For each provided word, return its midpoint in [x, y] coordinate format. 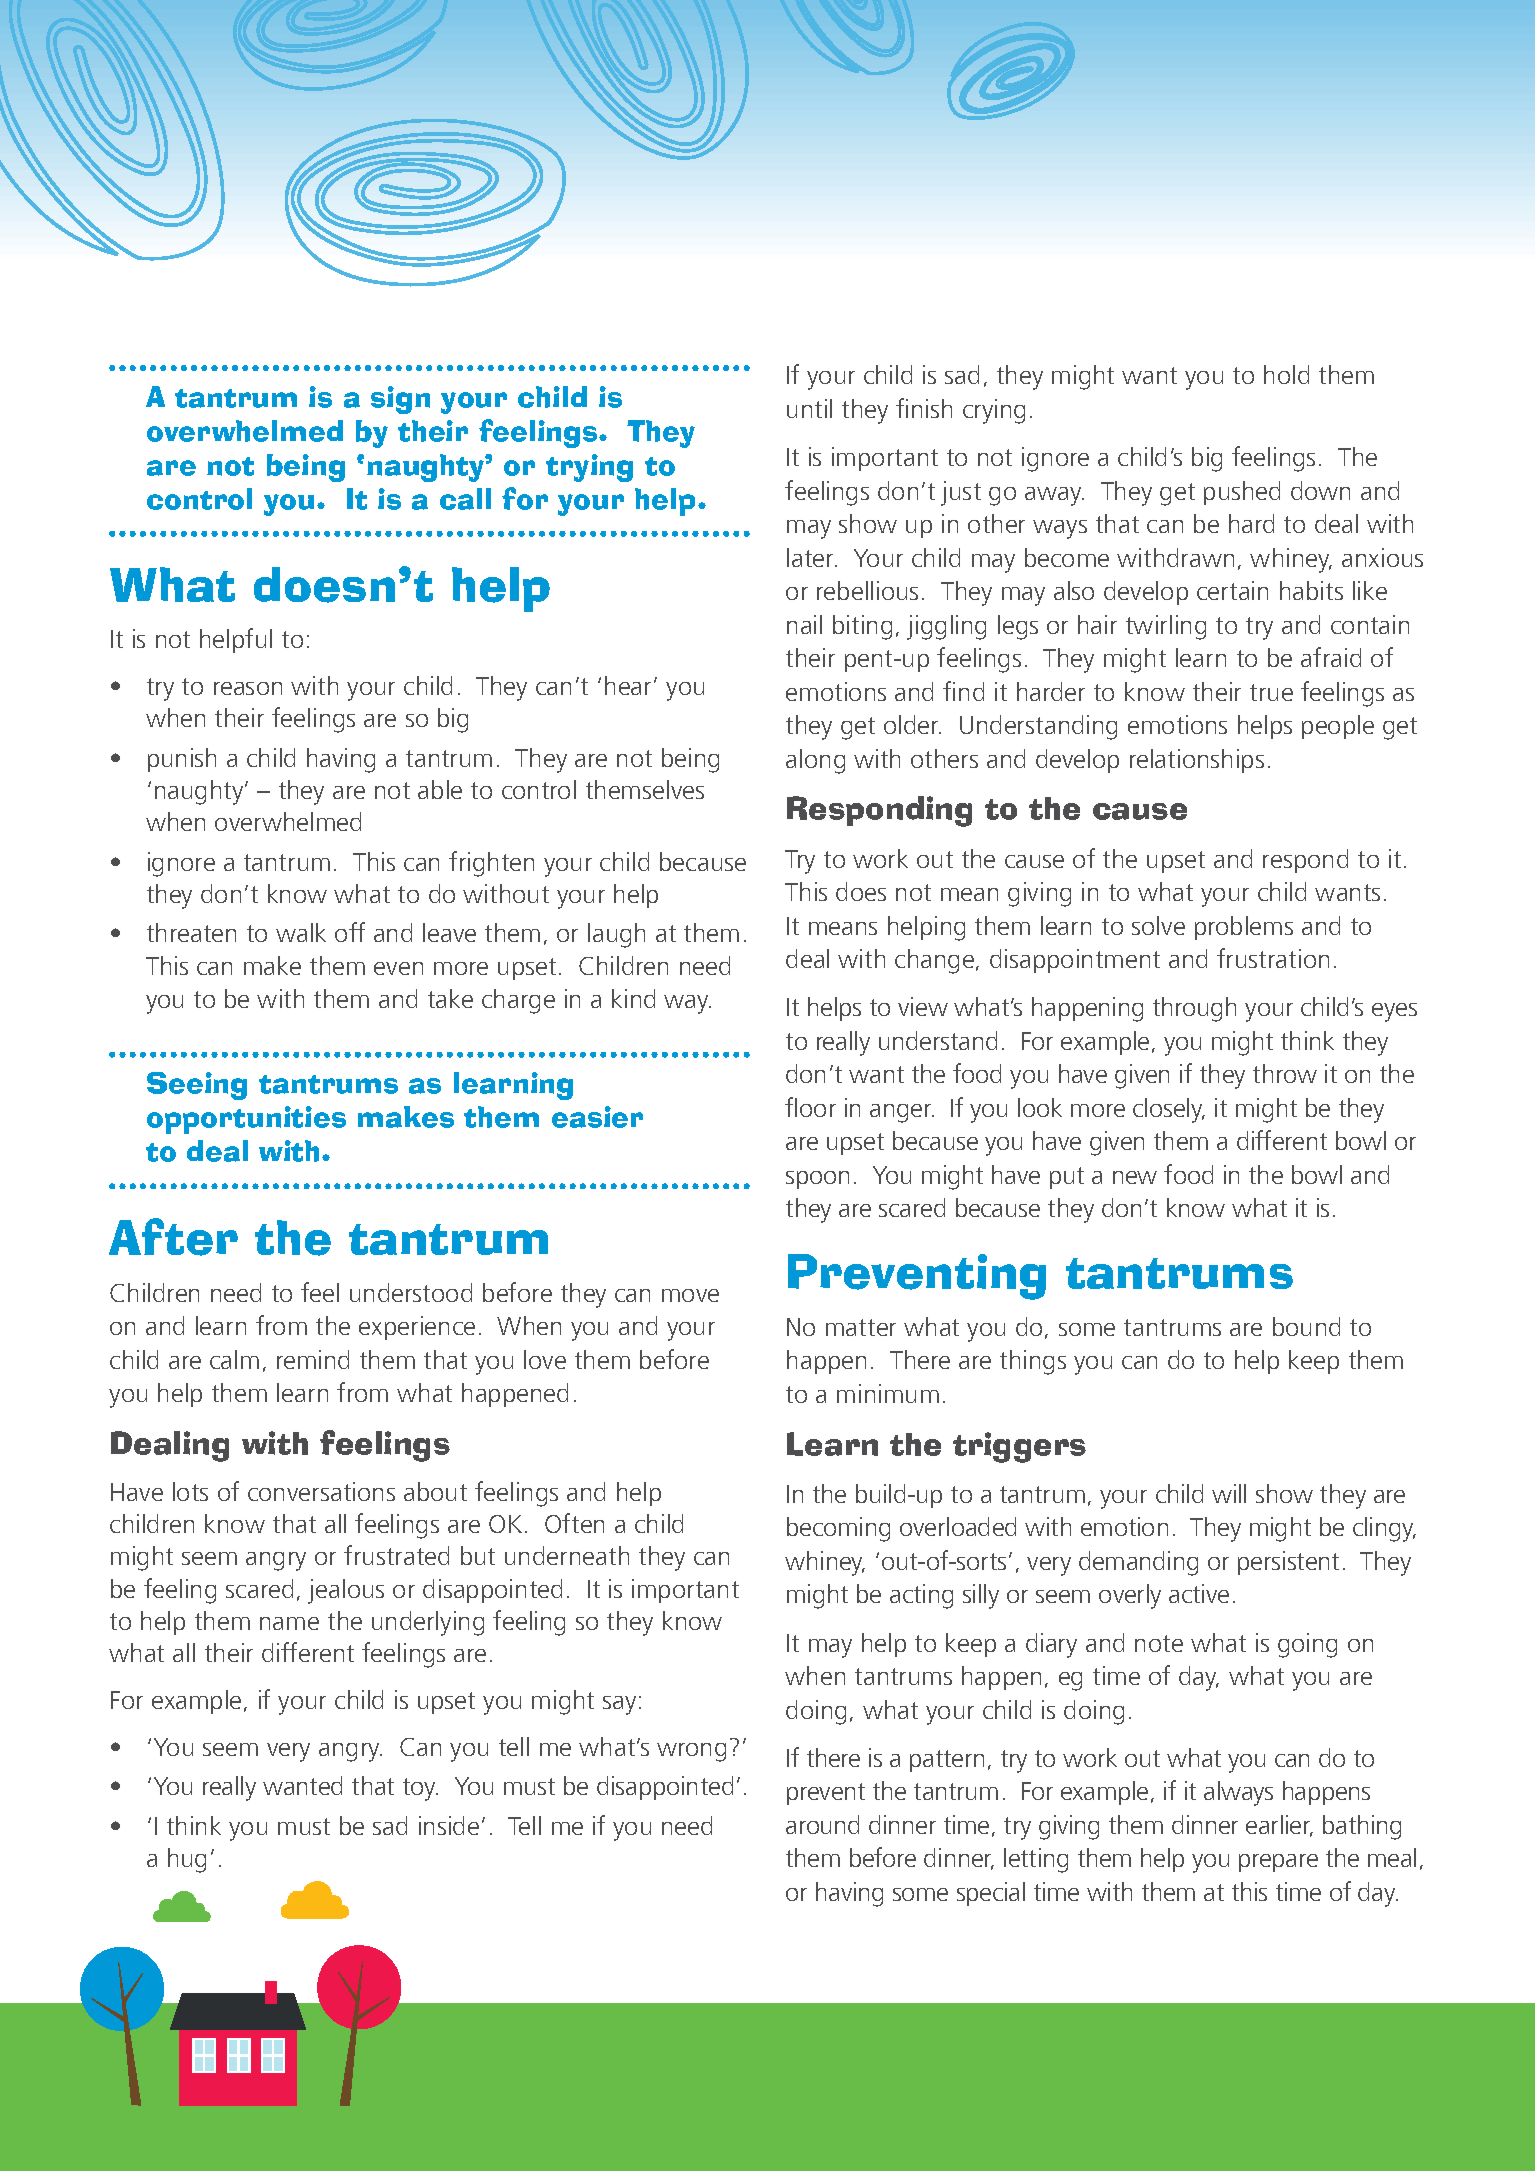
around [822, 1824]
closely [1169, 1110]
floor [810, 1107]
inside [449, 1825]
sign [400, 400]
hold [1286, 374]
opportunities [246, 1120]
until [809, 408]
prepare [1278, 1863]
